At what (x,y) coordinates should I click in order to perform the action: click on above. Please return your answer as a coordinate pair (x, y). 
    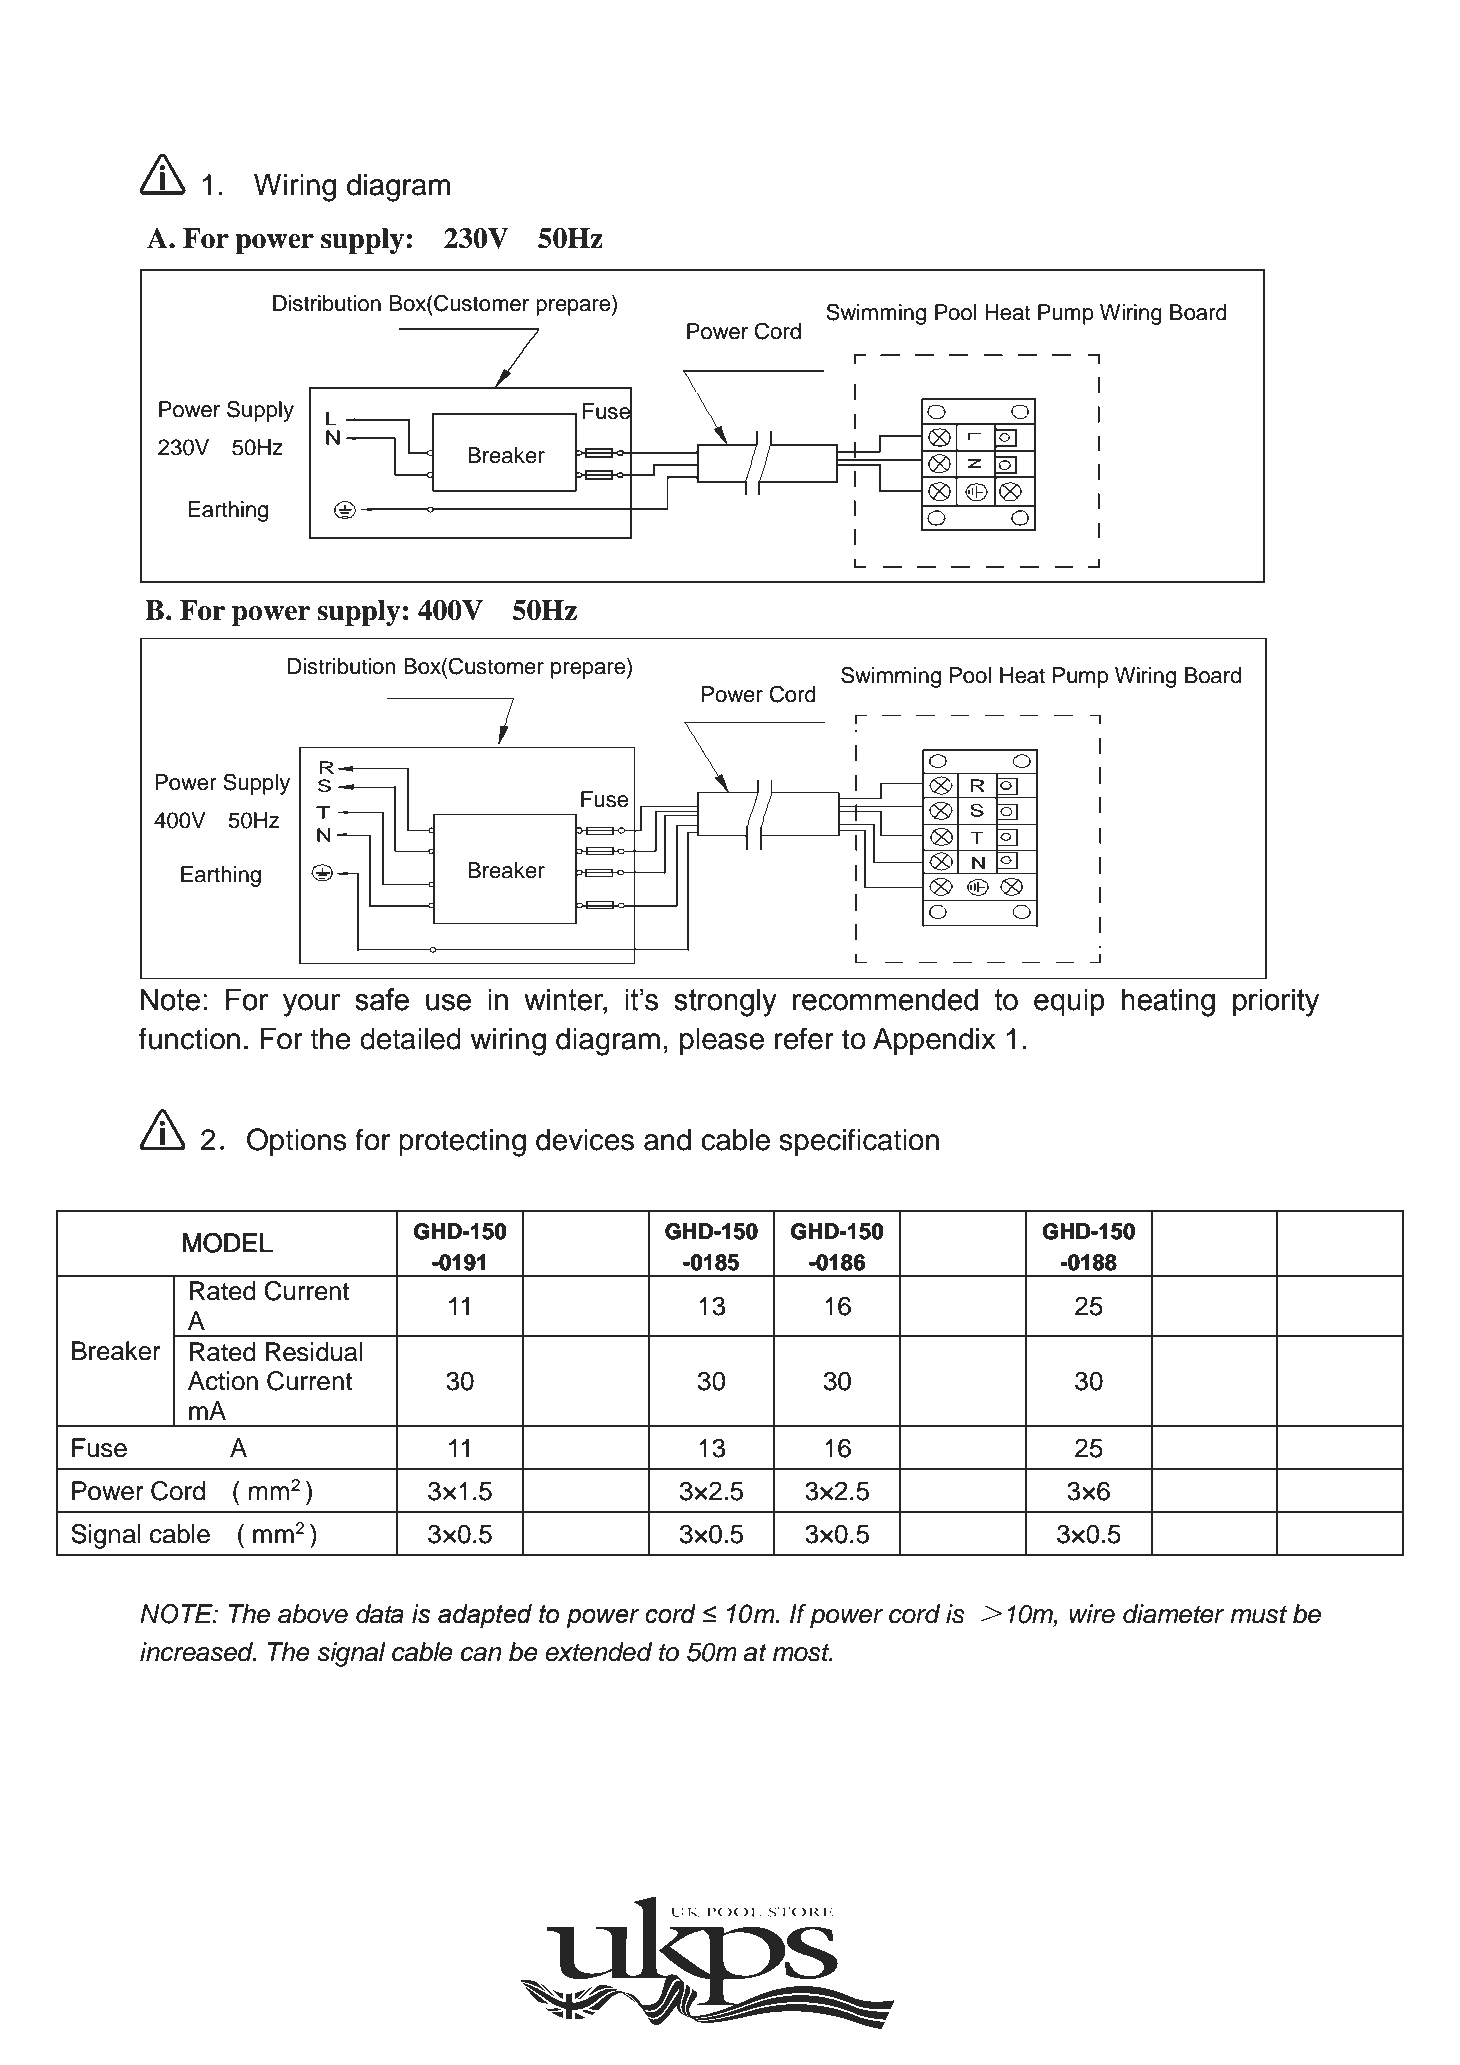
    Looking at the image, I should click on (313, 1614).
